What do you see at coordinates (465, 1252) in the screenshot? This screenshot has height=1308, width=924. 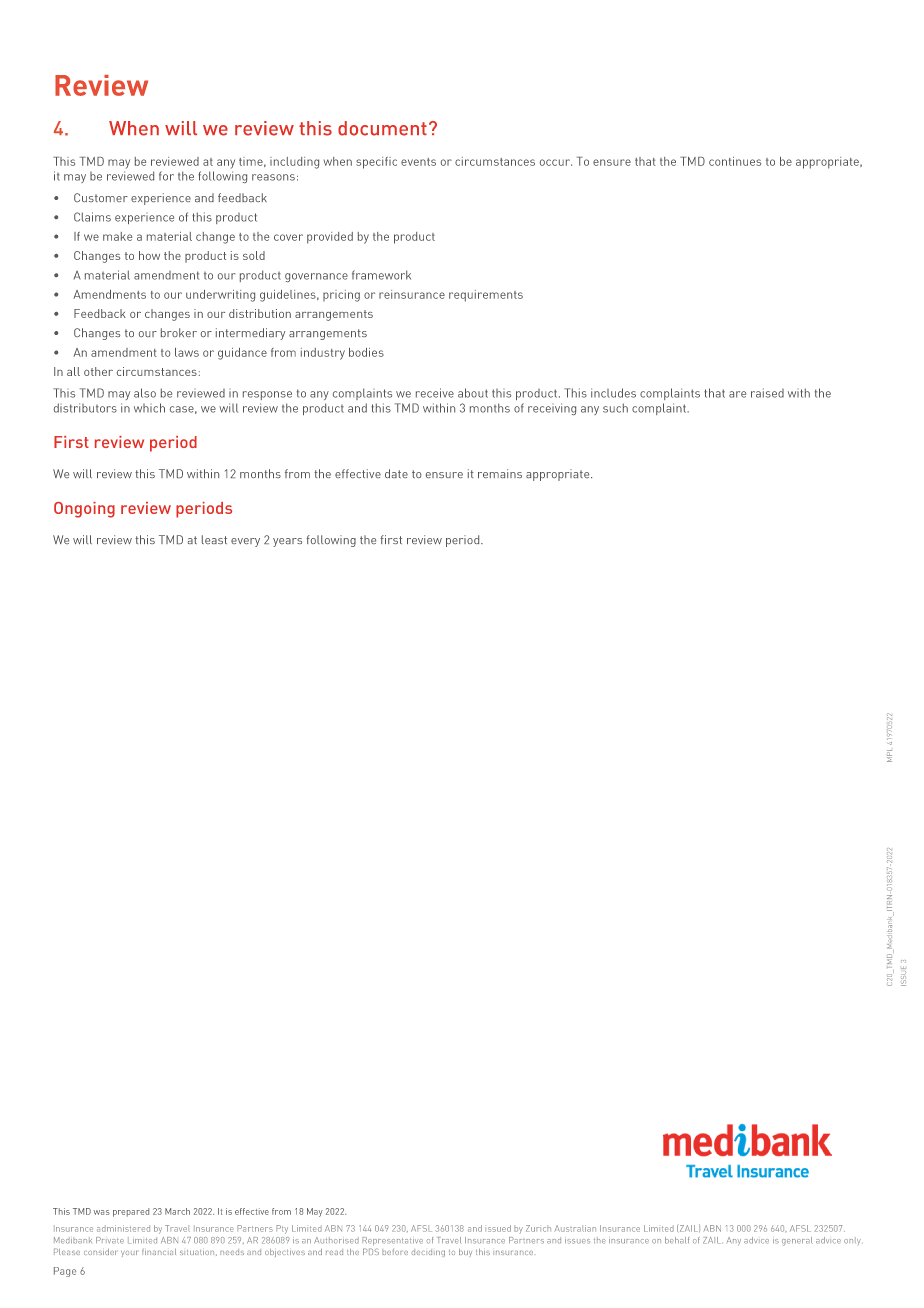 I see `buy` at bounding box center [465, 1252].
